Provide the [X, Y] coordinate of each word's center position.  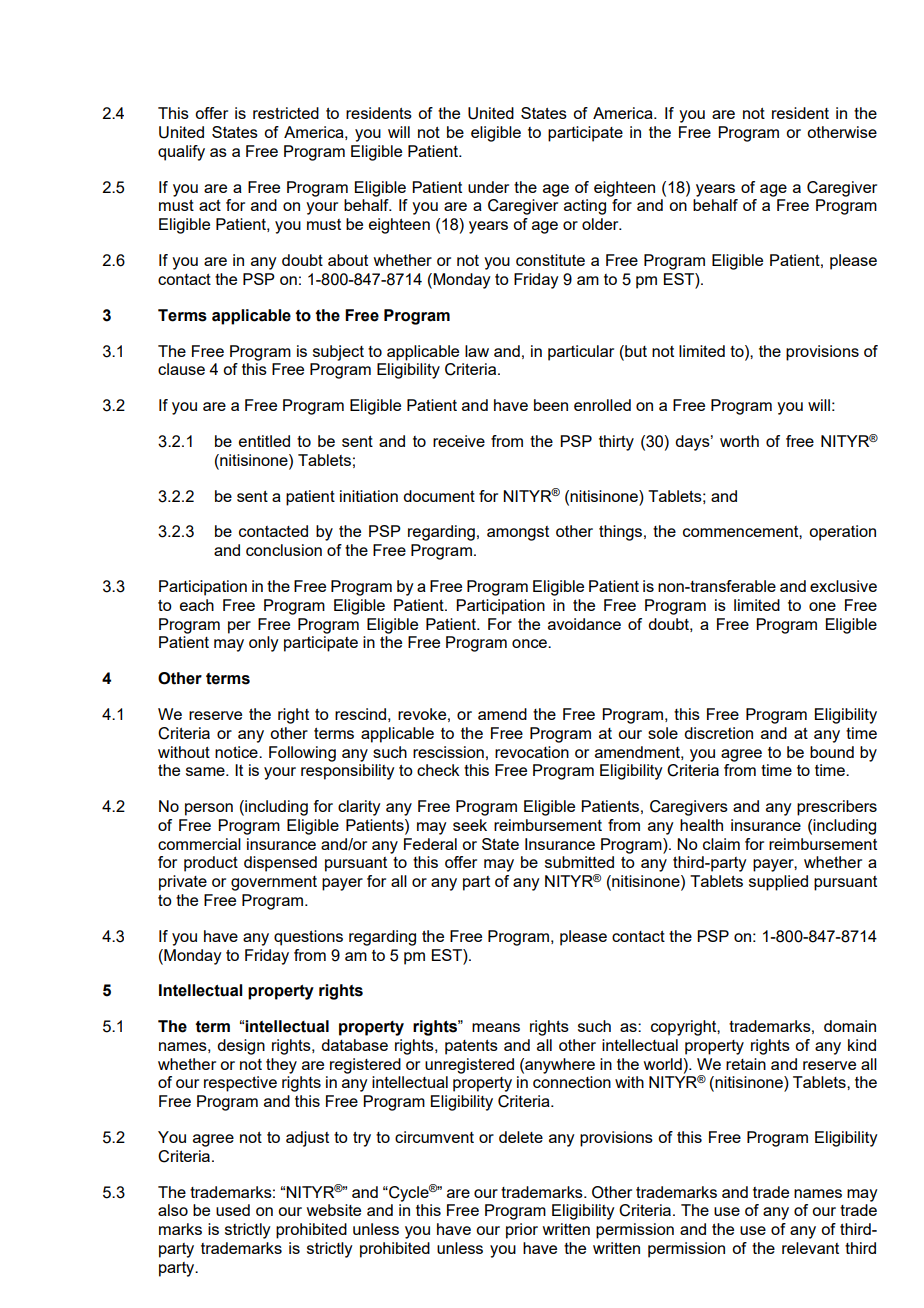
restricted [286, 113]
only [264, 644]
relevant [810, 1248]
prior [522, 1231]
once [530, 643]
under [488, 187]
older [601, 224]
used [233, 1210]
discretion [718, 733]
